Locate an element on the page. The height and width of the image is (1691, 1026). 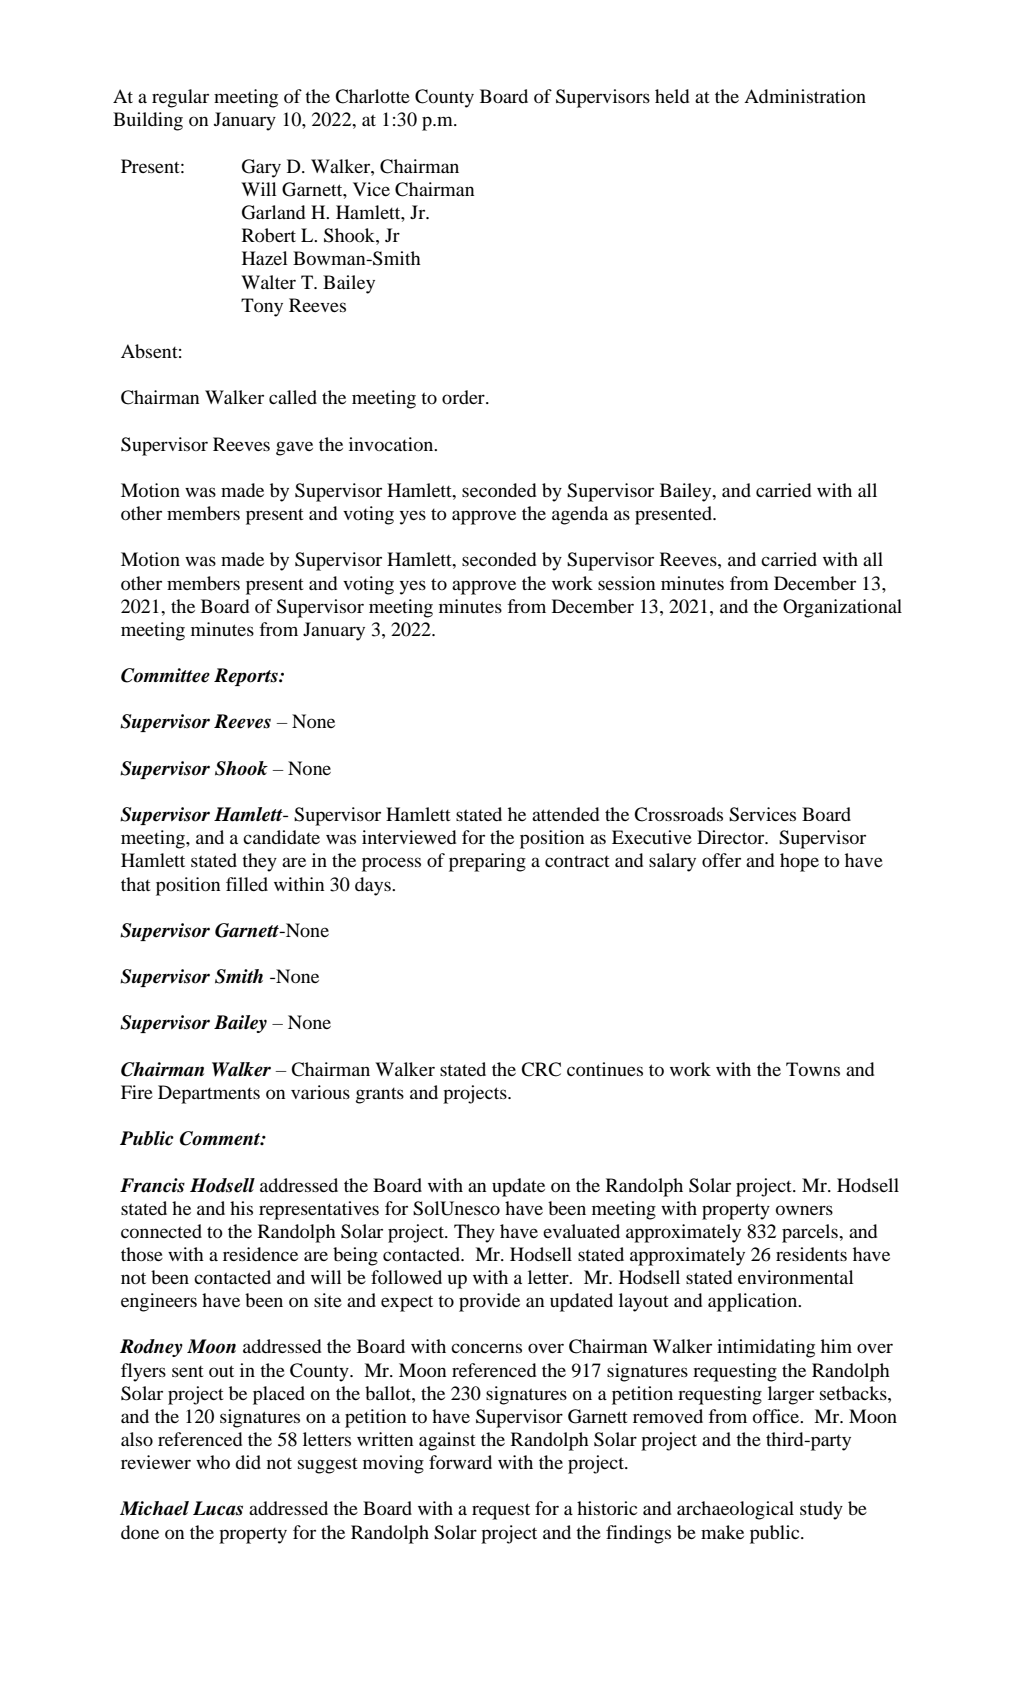
Administration is located at coordinates (805, 96).
